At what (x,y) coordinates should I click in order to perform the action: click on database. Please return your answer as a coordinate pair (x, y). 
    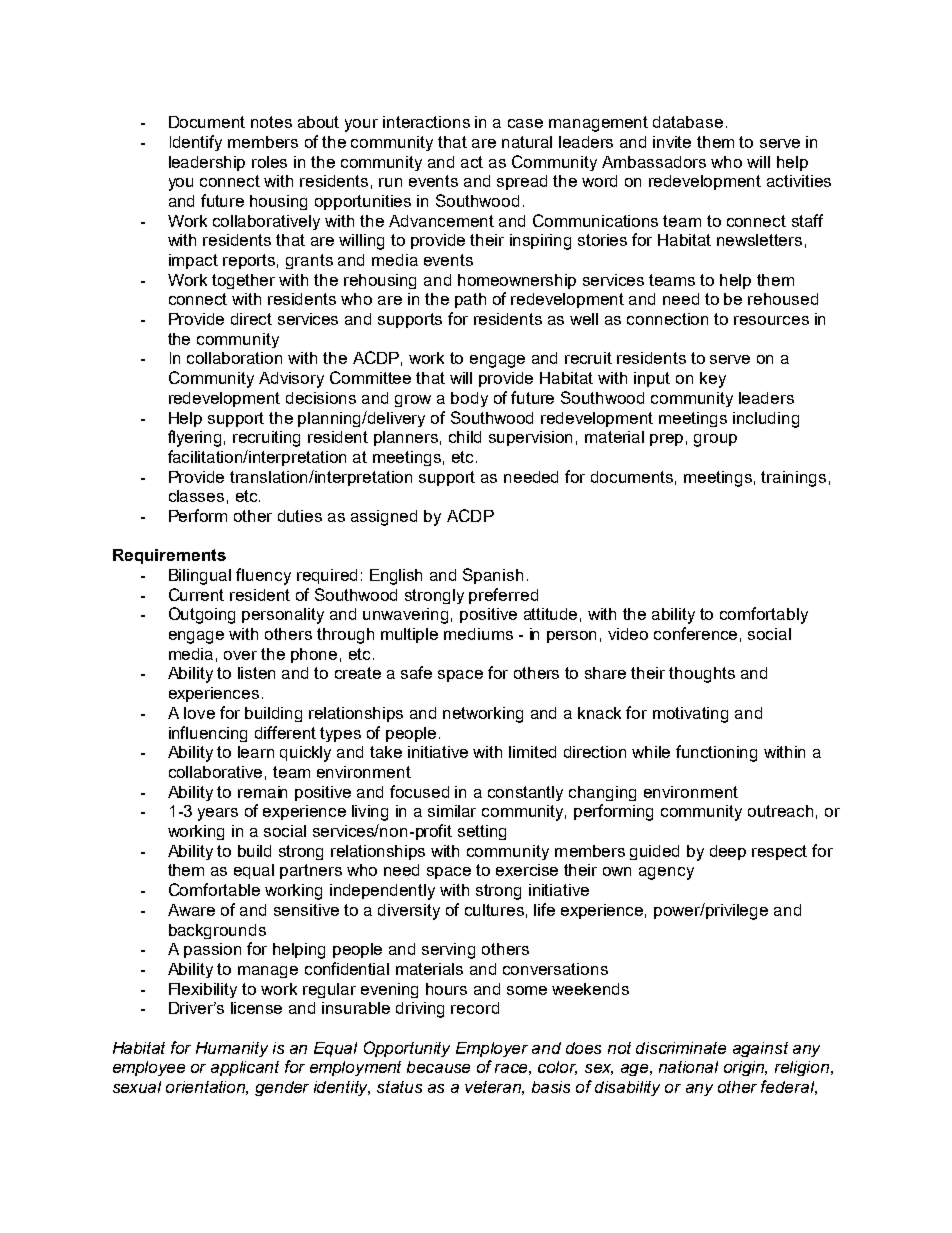
    Looking at the image, I should click on (688, 122).
